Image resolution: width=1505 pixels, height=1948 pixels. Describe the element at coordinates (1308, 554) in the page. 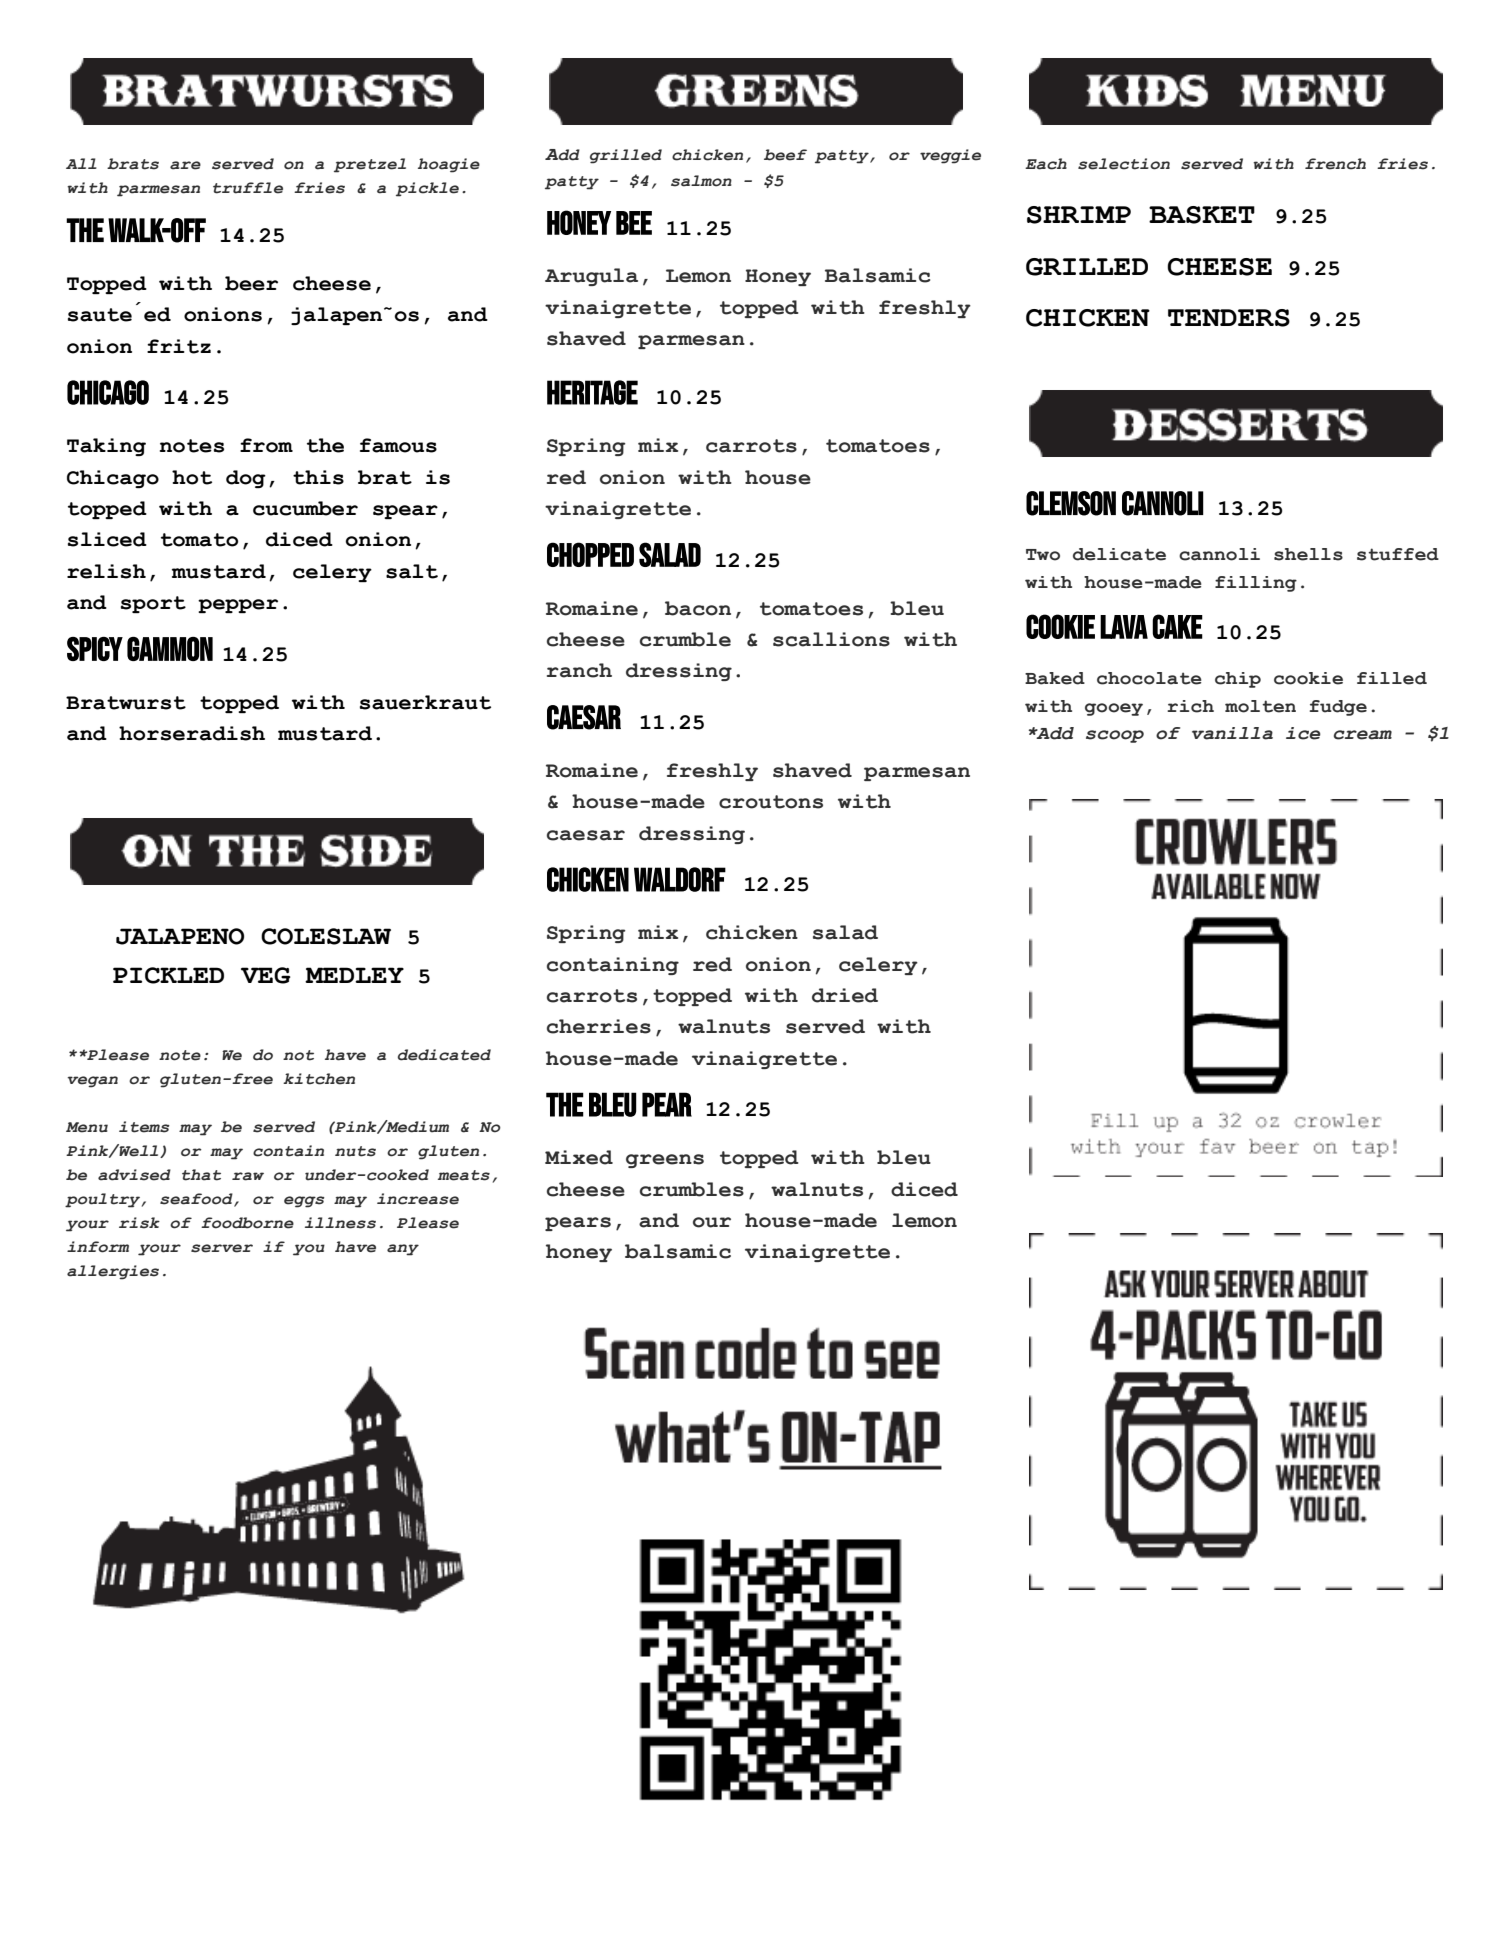

I see `shells` at that location.
